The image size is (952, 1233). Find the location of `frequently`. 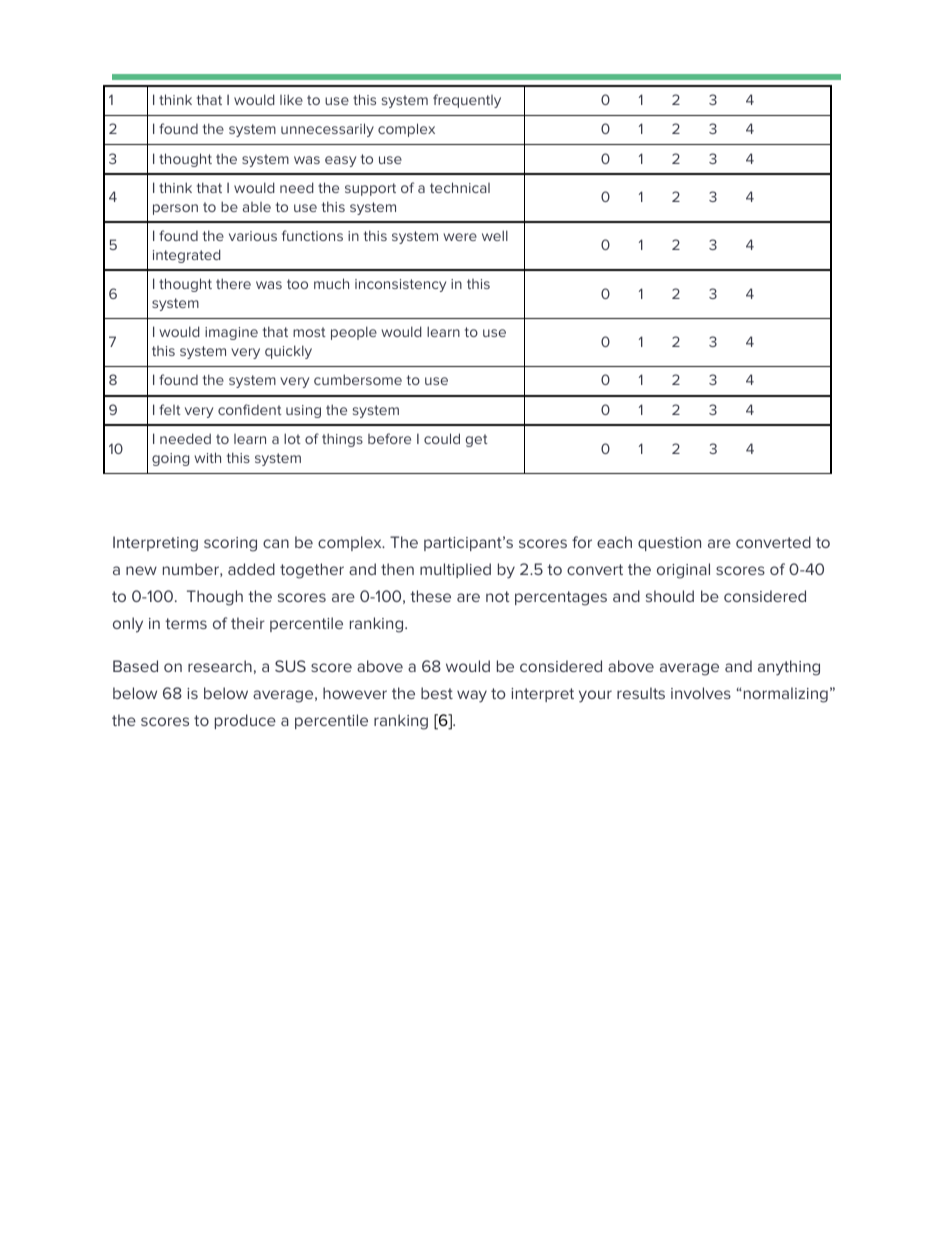

frequently is located at coordinates (467, 101).
